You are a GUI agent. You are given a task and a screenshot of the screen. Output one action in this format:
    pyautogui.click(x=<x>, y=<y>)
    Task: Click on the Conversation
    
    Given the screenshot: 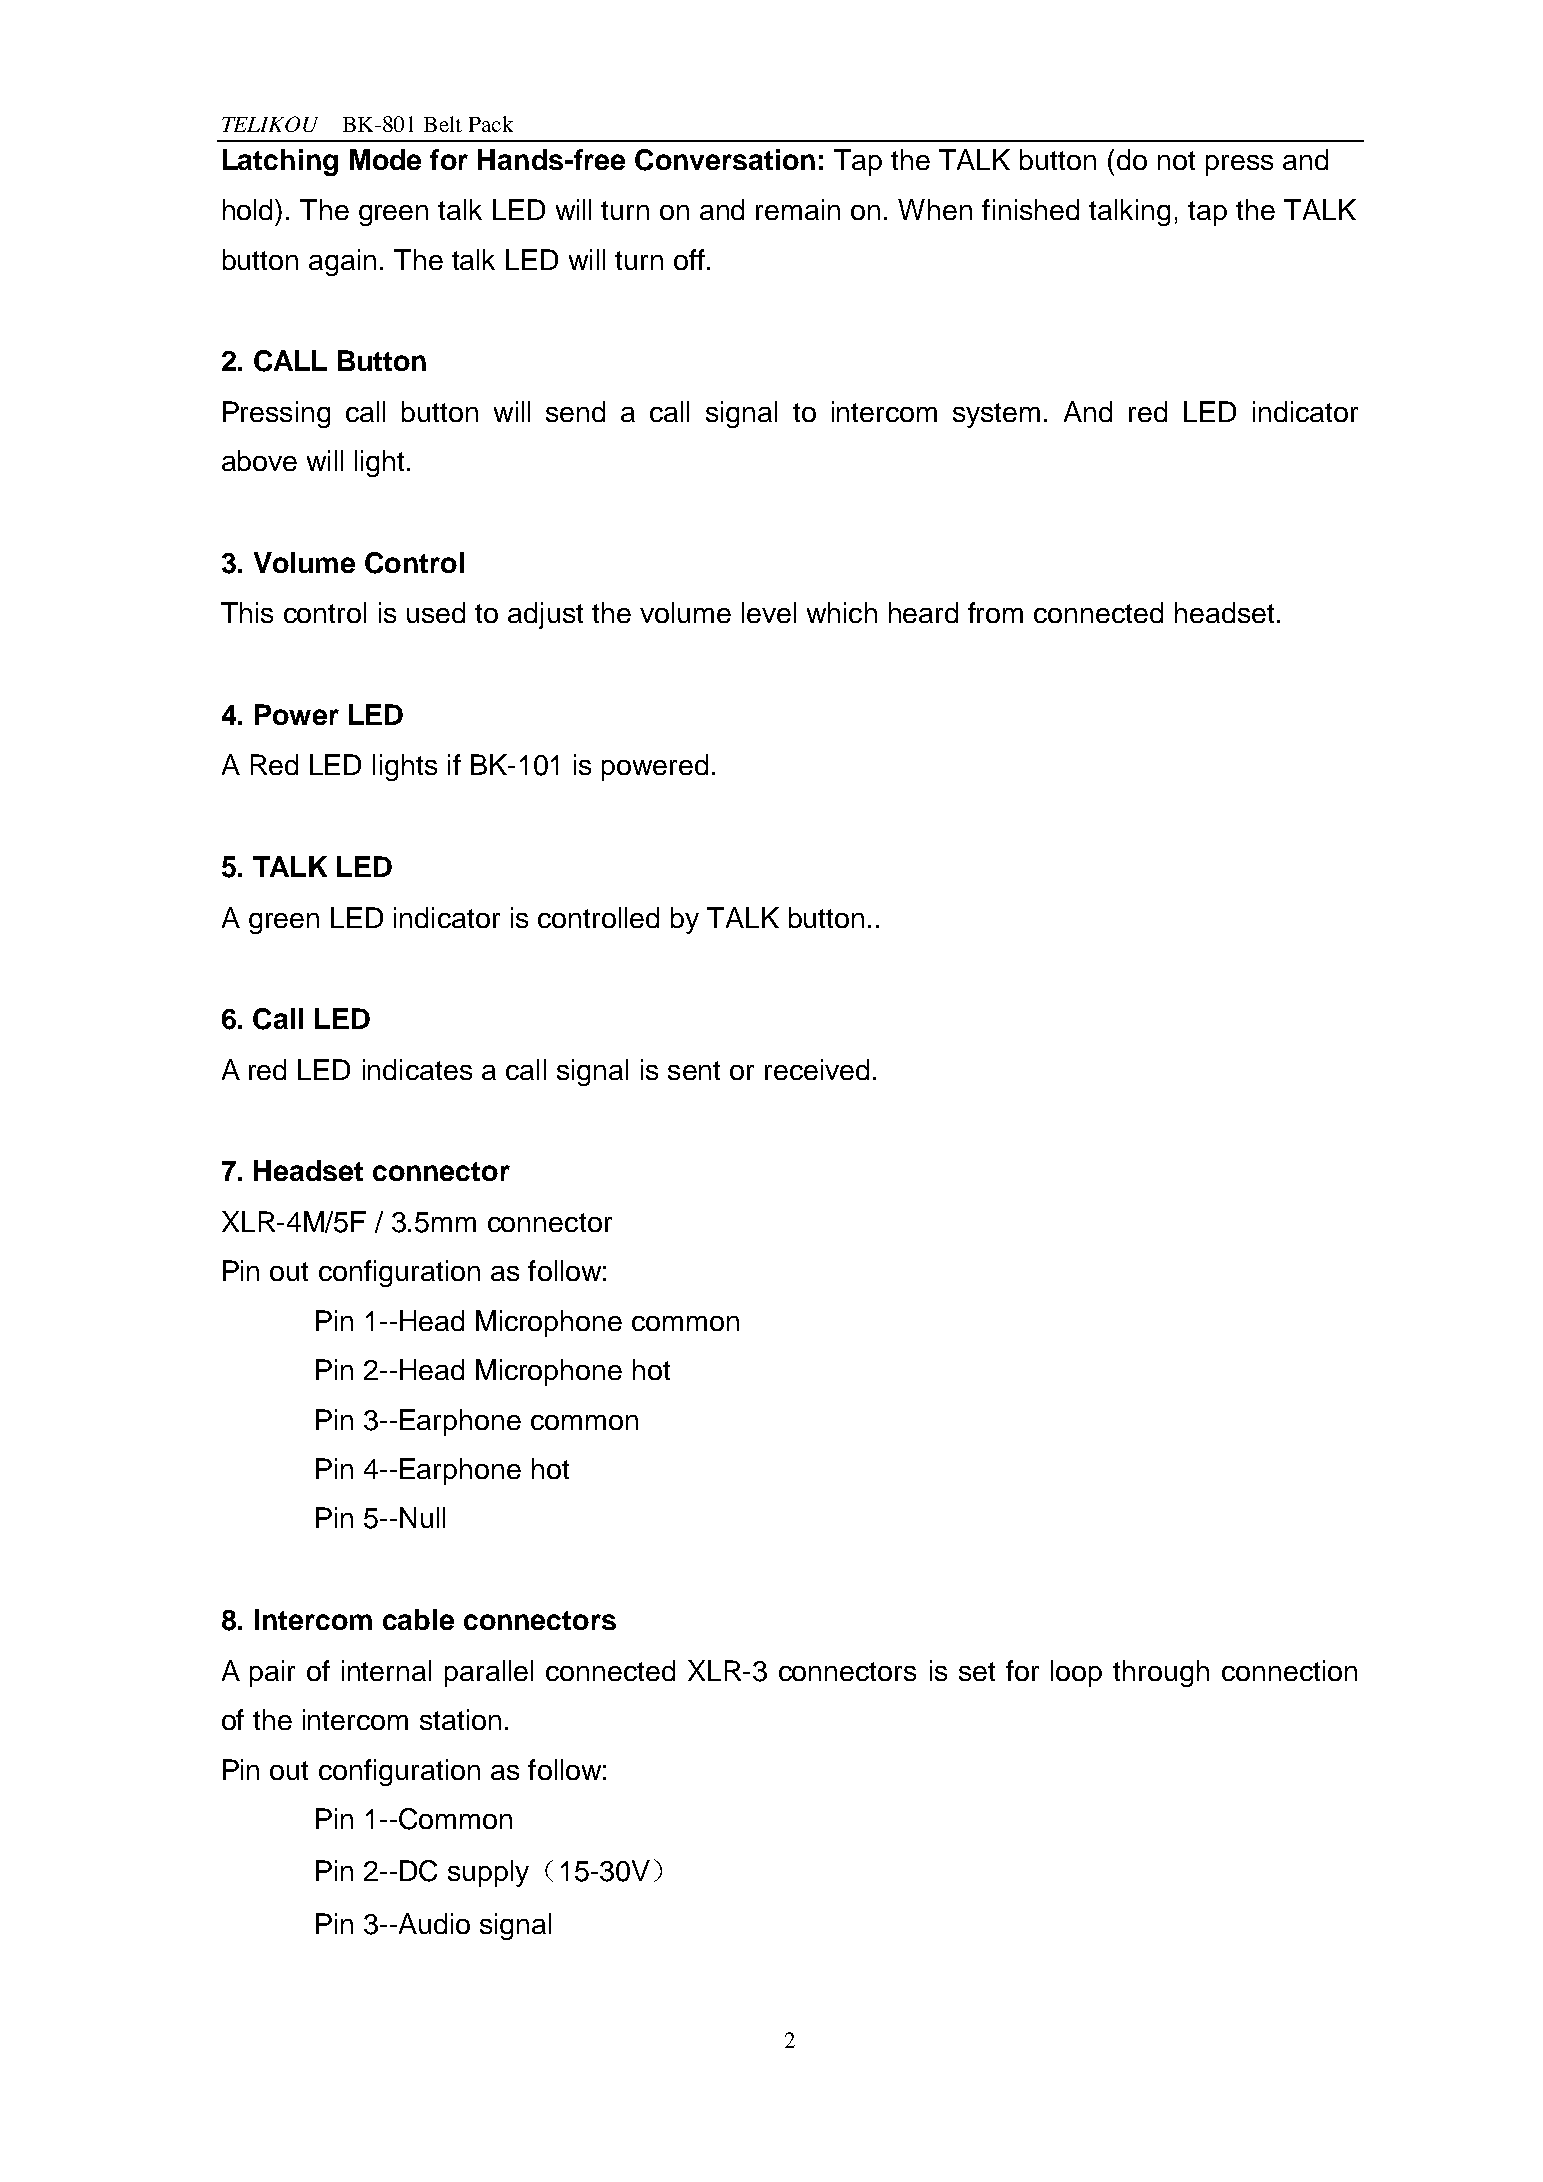 What is the action you would take?
    pyautogui.click(x=725, y=160)
